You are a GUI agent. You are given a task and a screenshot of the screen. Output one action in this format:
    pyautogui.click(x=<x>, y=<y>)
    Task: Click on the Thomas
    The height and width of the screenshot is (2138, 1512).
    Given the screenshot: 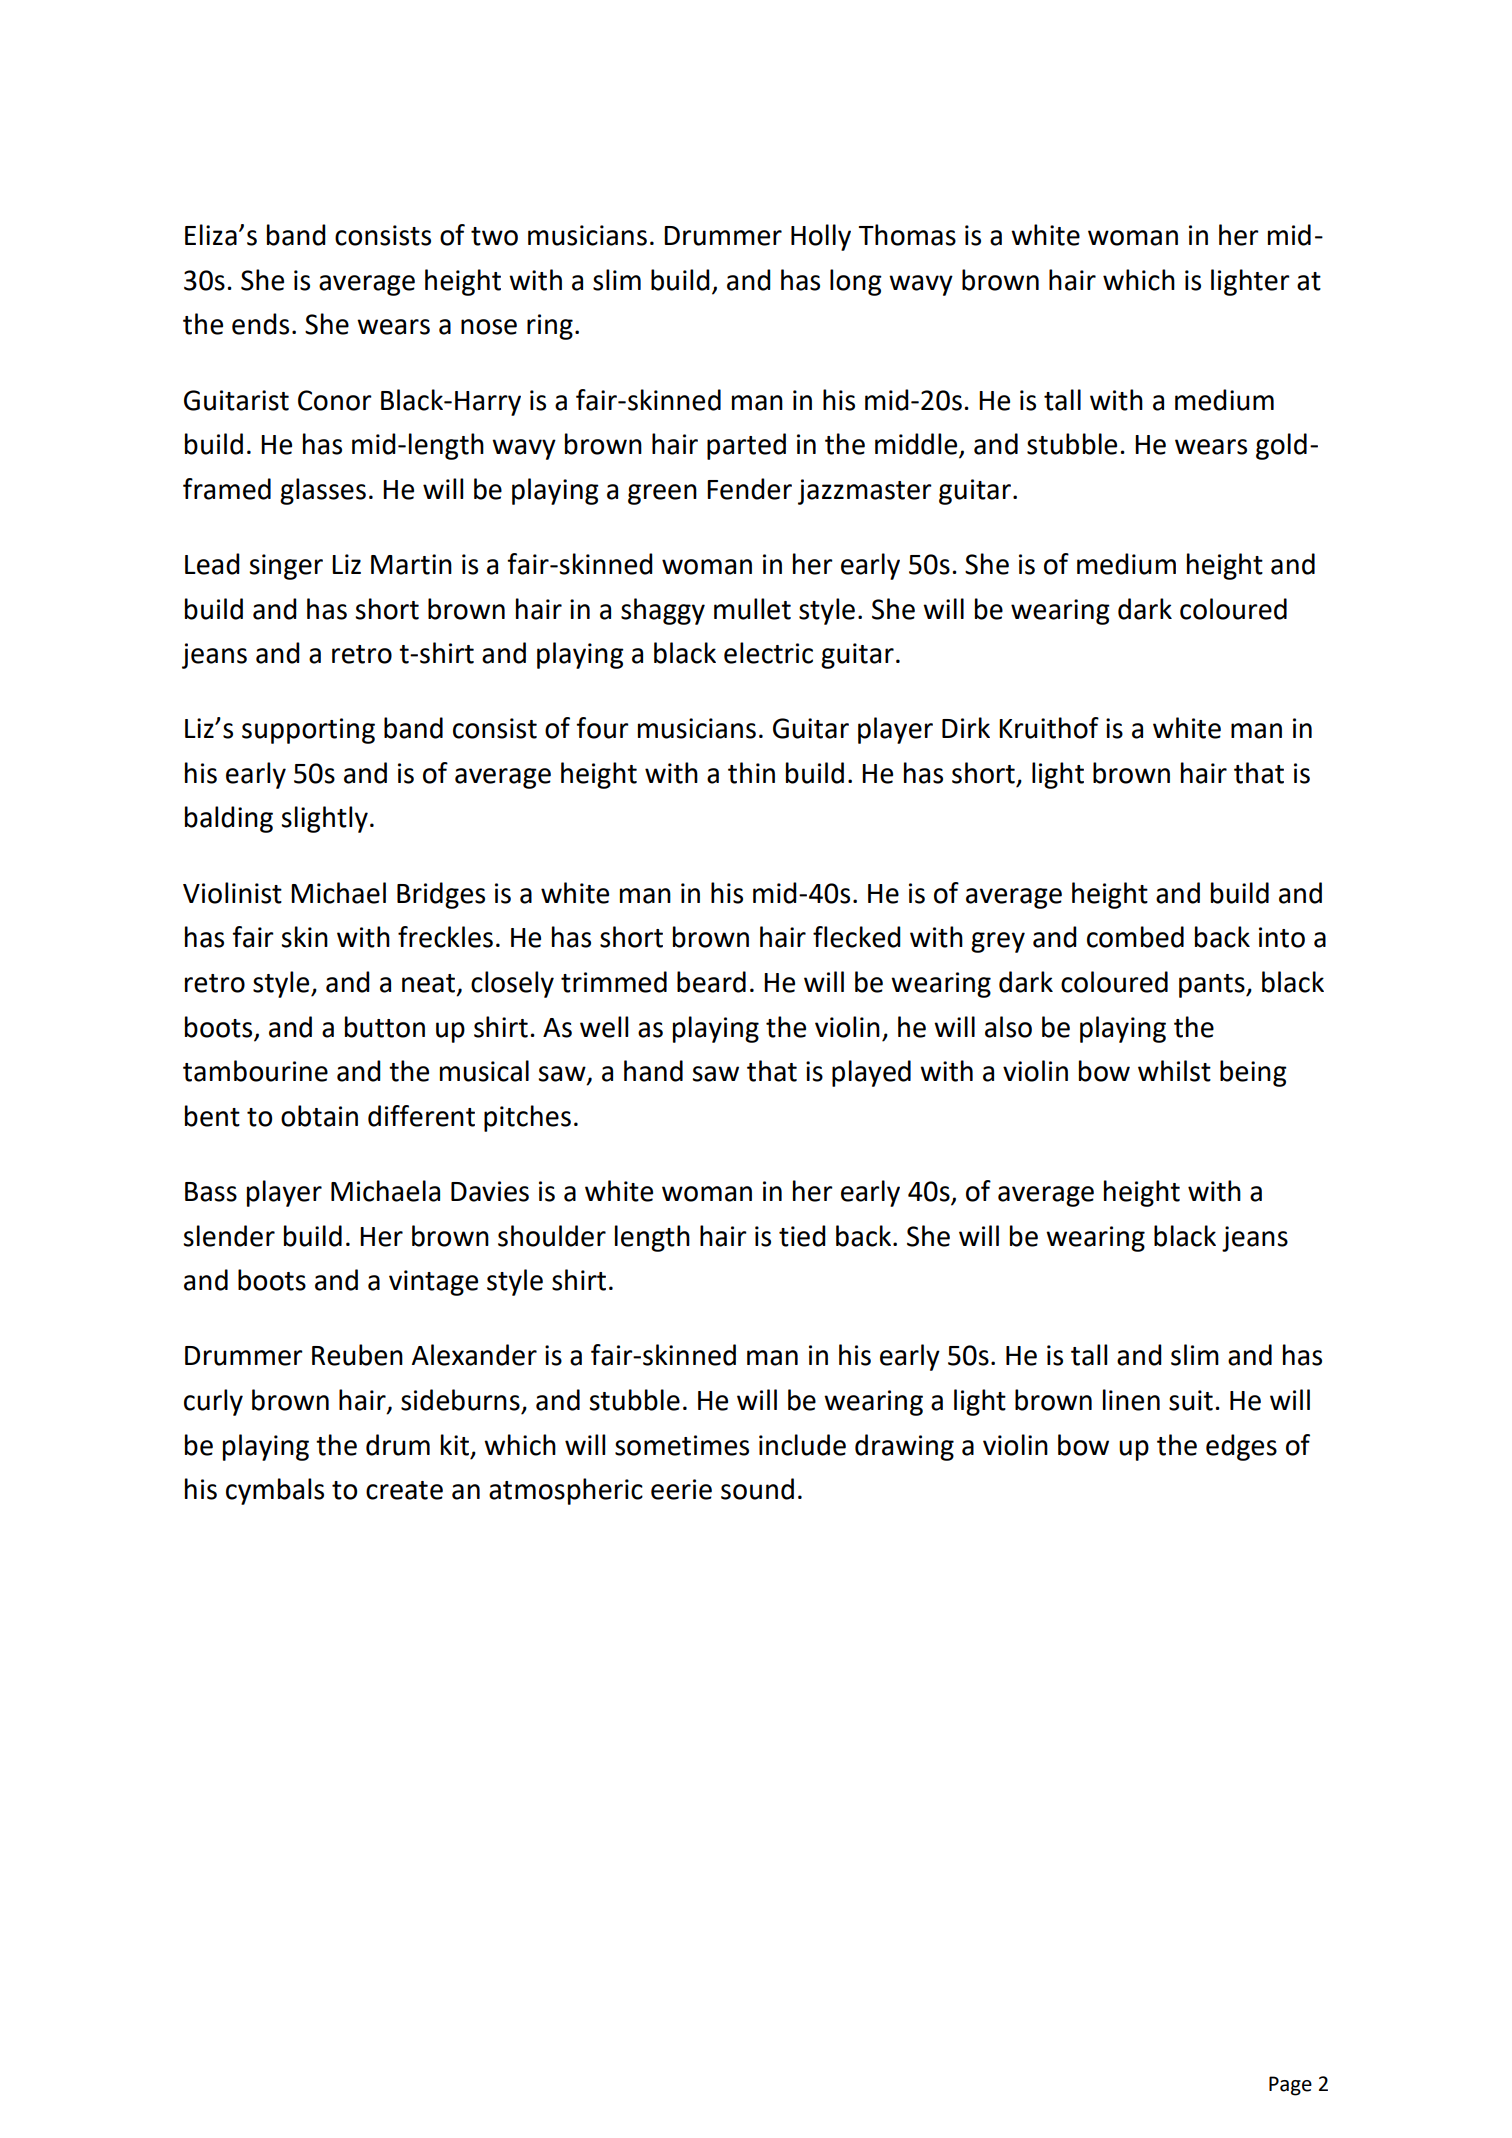 What is the action you would take?
    pyautogui.click(x=907, y=235)
